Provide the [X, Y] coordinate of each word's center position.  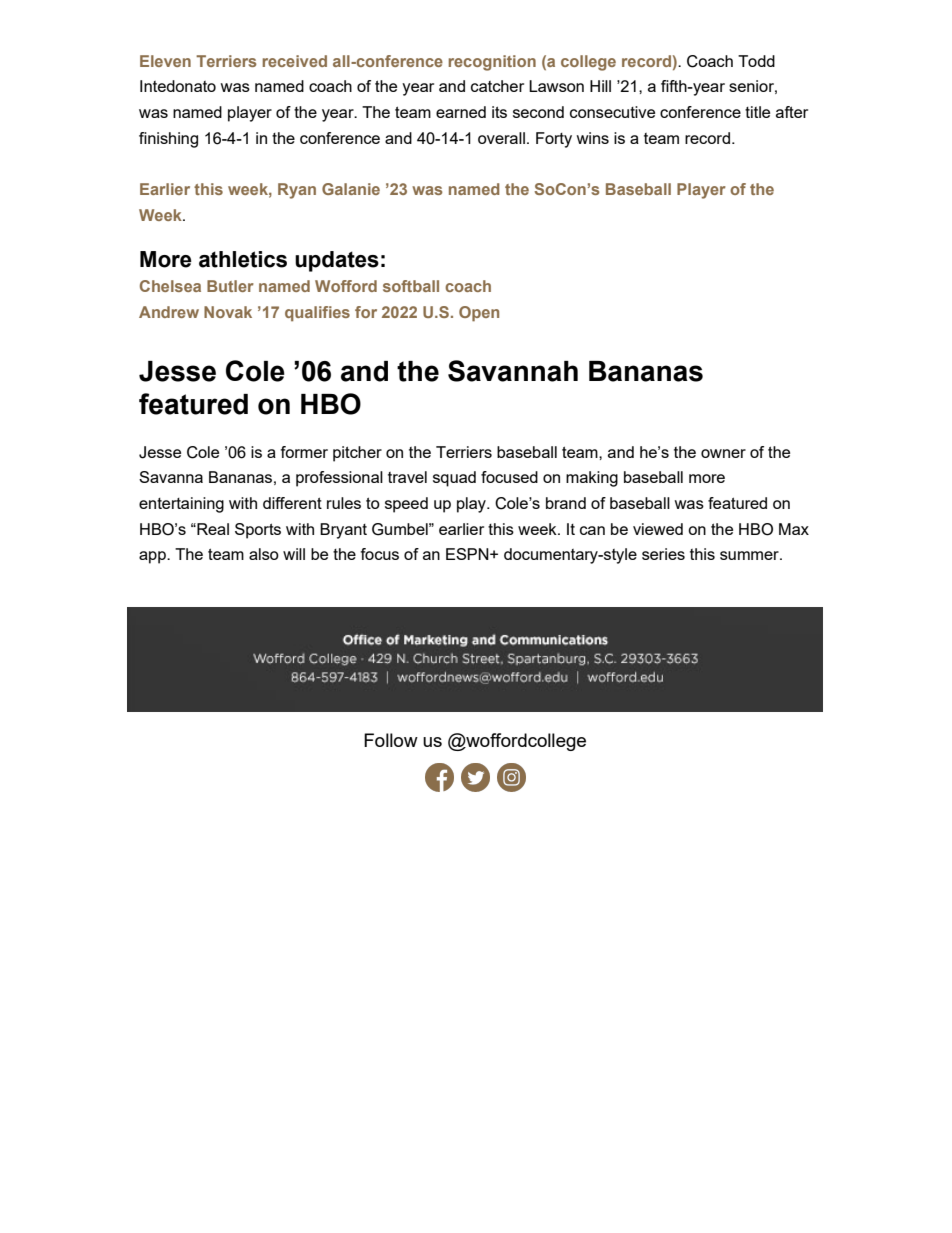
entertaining [181, 505]
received [294, 61]
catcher [497, 86]
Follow [391, 740]
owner [723, 453]
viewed [658, 529]
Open [479, 314]
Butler [230, 286]
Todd [756, 61]
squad [454, 479]
